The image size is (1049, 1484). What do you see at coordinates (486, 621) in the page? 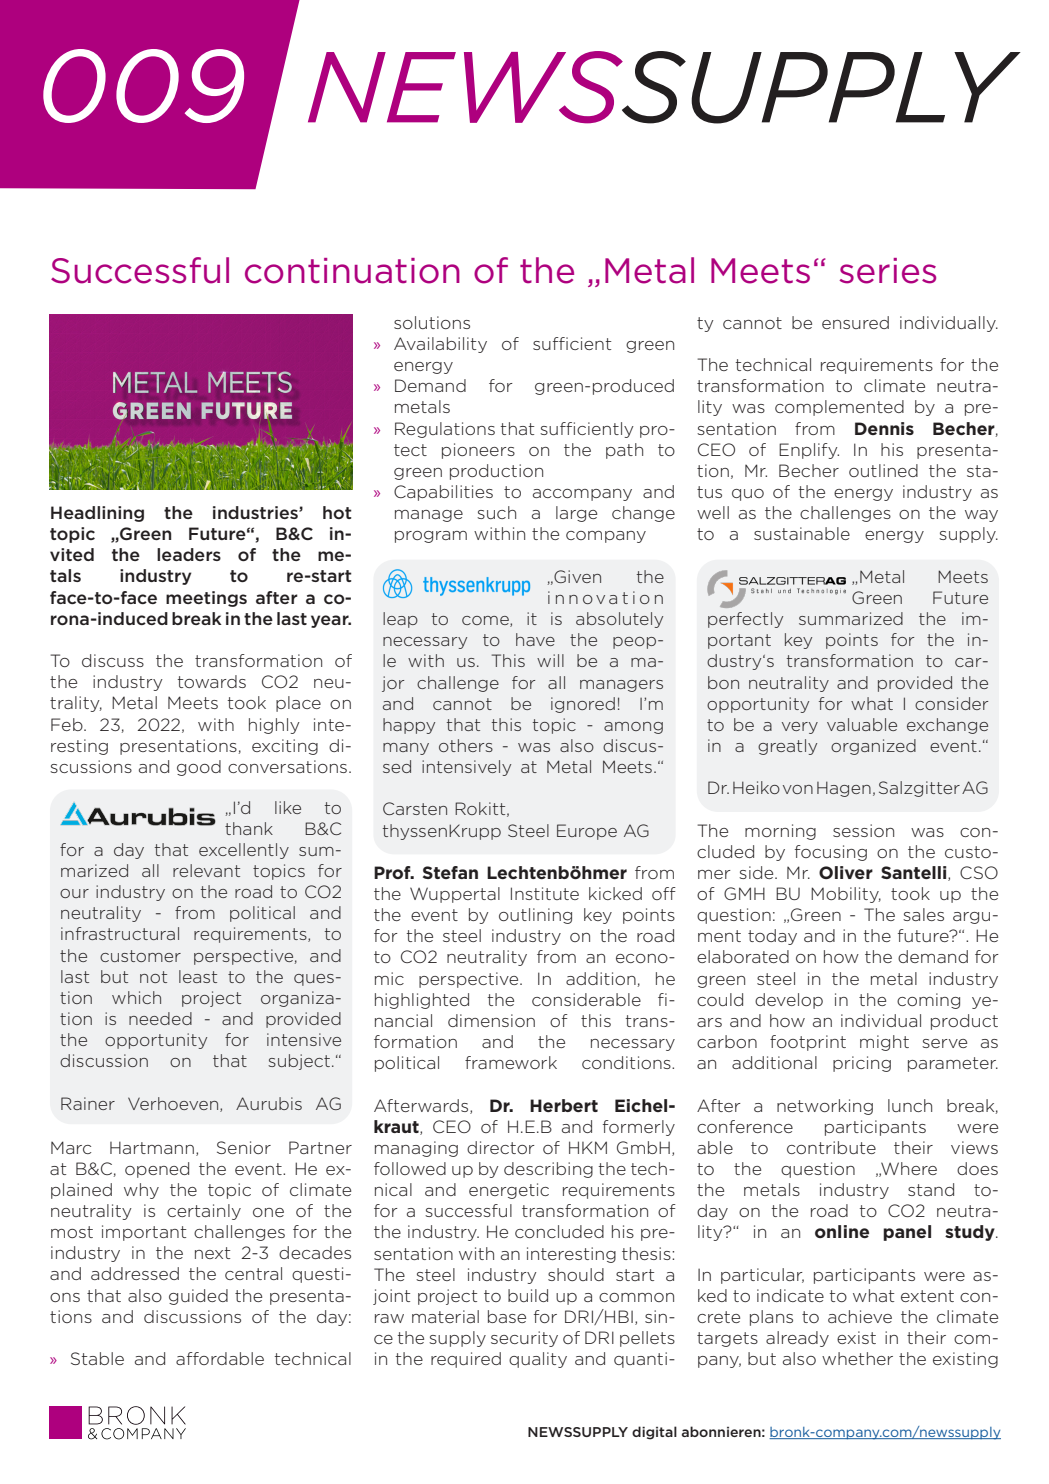
I see `come` at bounding box center [486, 621].
